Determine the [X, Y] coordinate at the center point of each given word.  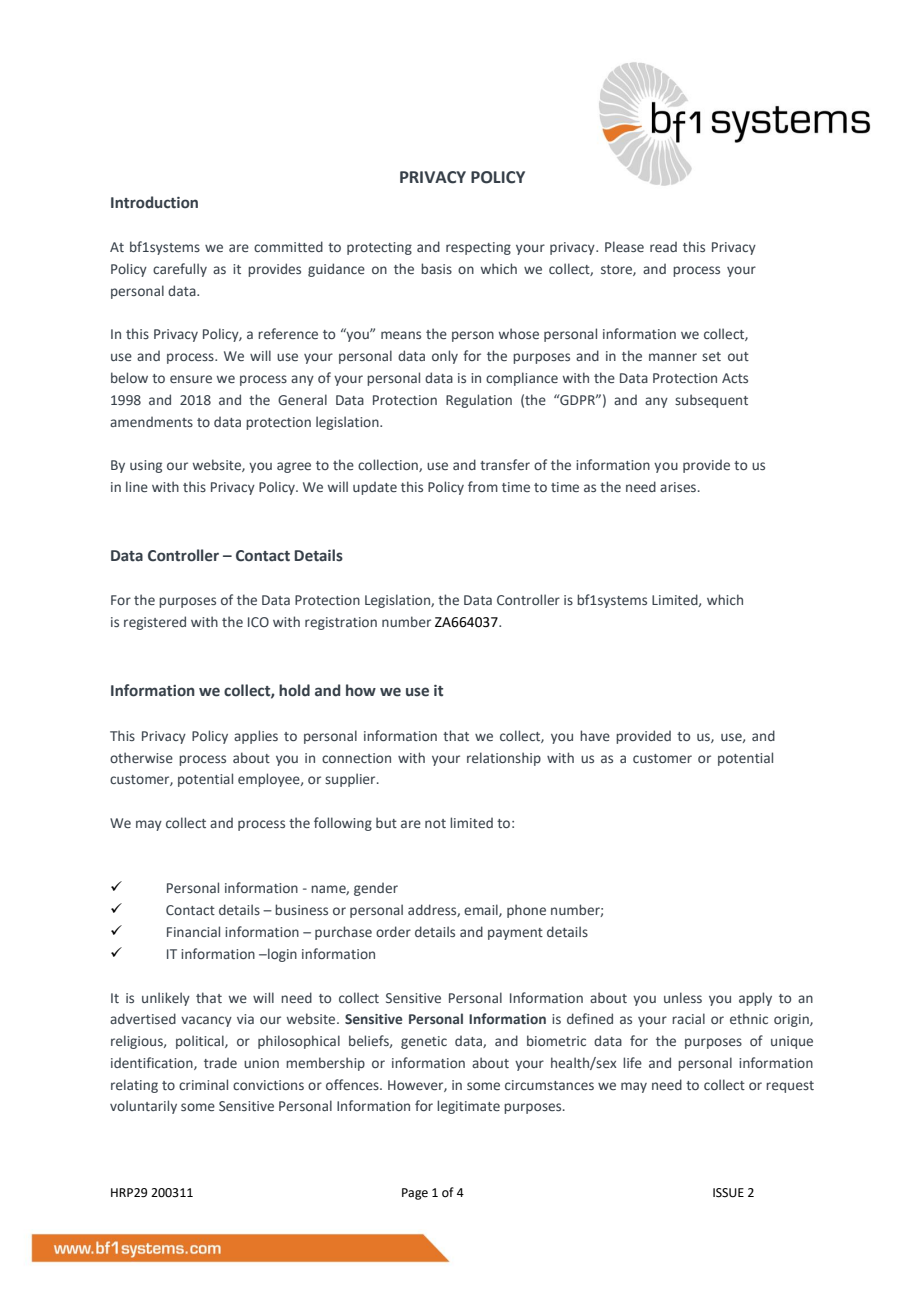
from [483, 486]
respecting [478, 248]
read [663, 247]
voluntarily [143, 1107]
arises [679, 487]
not [435, 823]
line [137, 486]
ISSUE [728, 1193]
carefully [180, 270]
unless [683, 997]
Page [415, 1194]
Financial [193, 931]
